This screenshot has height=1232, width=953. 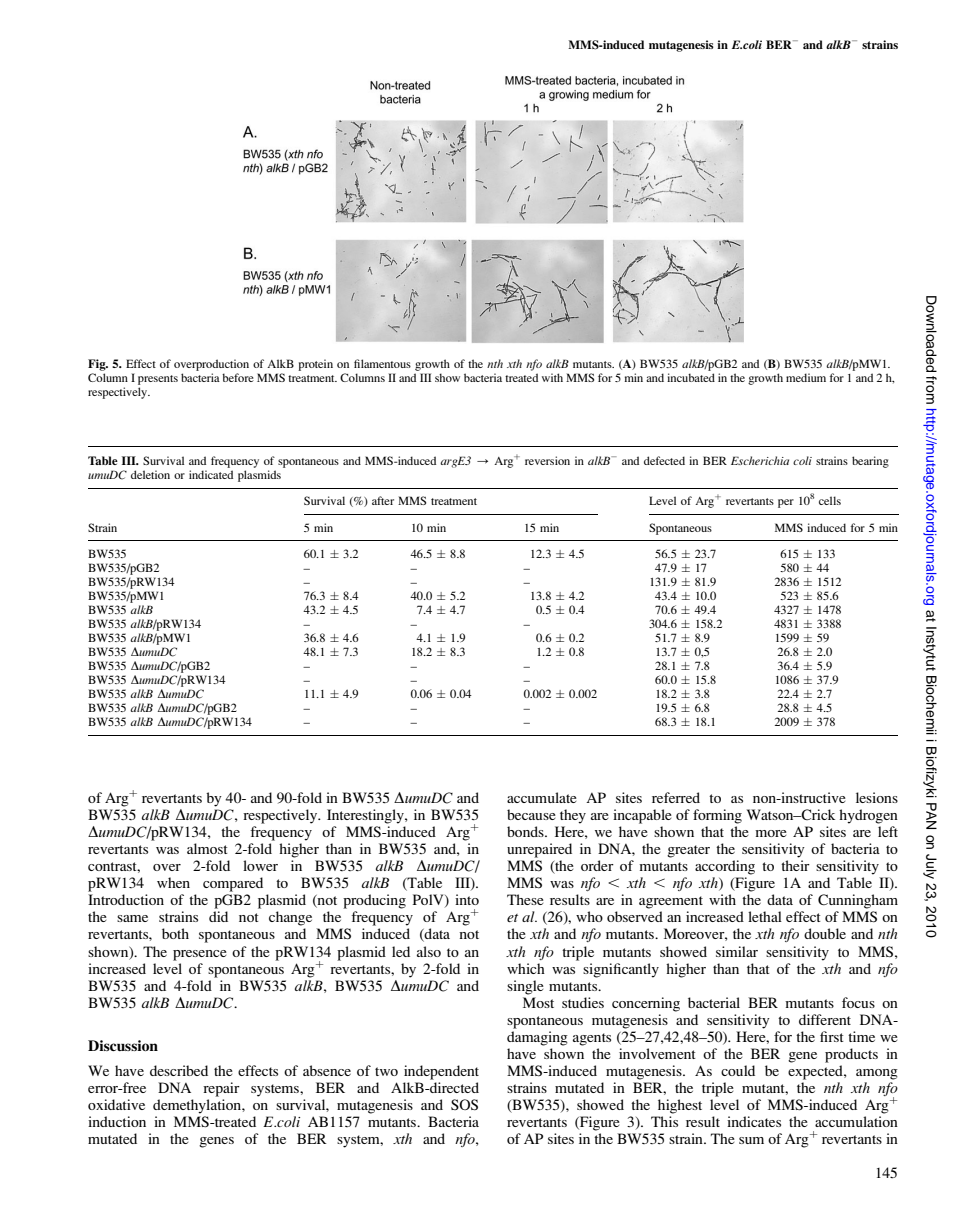 What do you see at coordinates (117, 1121) in the screenshot?
I see `induction` at bounding box center [117, 1121].
